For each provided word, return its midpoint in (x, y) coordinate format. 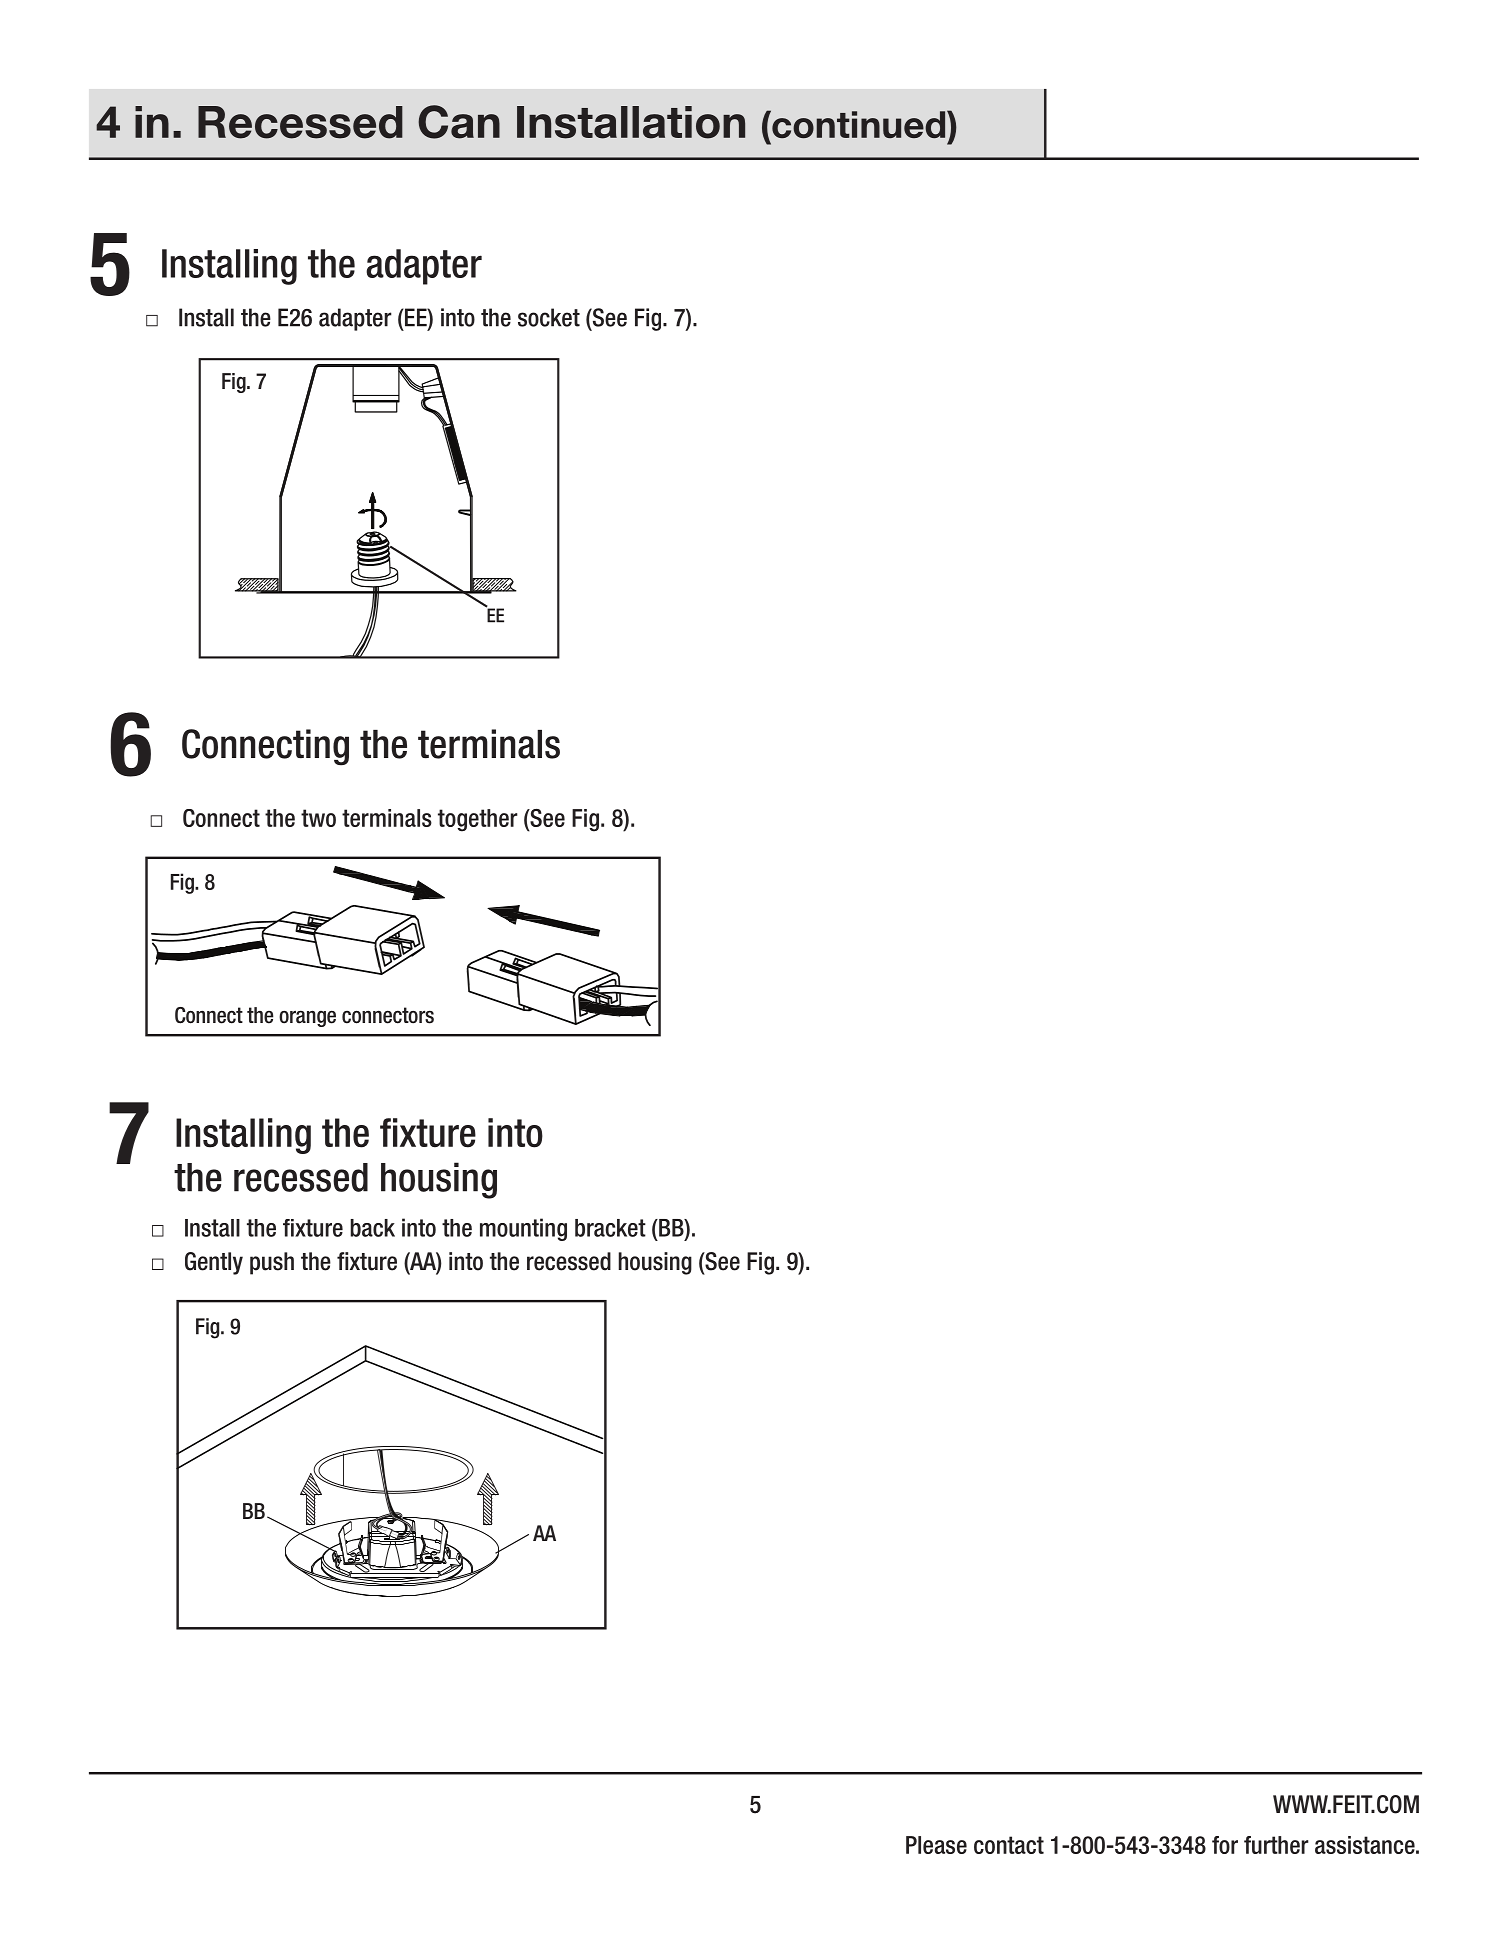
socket (549, 317)
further (1276, 1845)
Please (936, 1845)
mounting (523, 1229)
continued (859, 124)
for (1225, 1845)
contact (1009, 1845)
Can (459, 122)
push (272, 1263)
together (478, 820)
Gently (214, 1263)
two (318, 818)
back (373, 1228)
